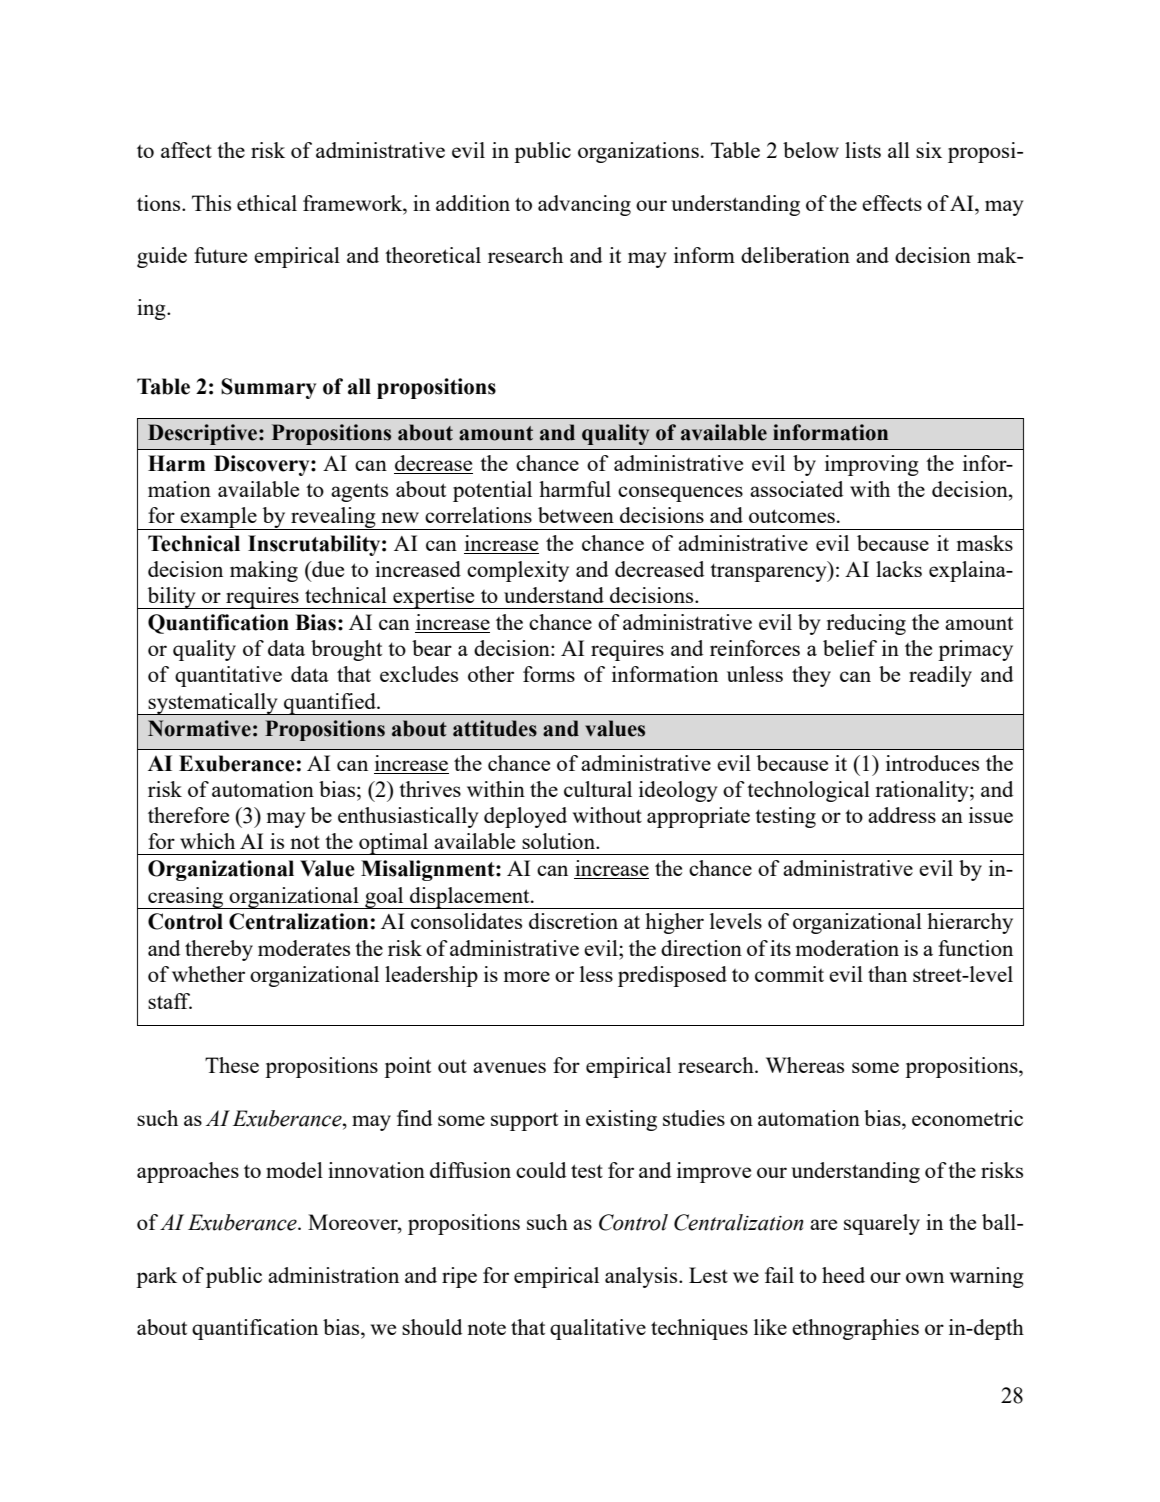 Image resolution: width=1160 pixels, height=1502 pixels. What do you see at coordinates (932, 763) in the screenshot?
I see `introduces` at bounding box center [932, 763].
